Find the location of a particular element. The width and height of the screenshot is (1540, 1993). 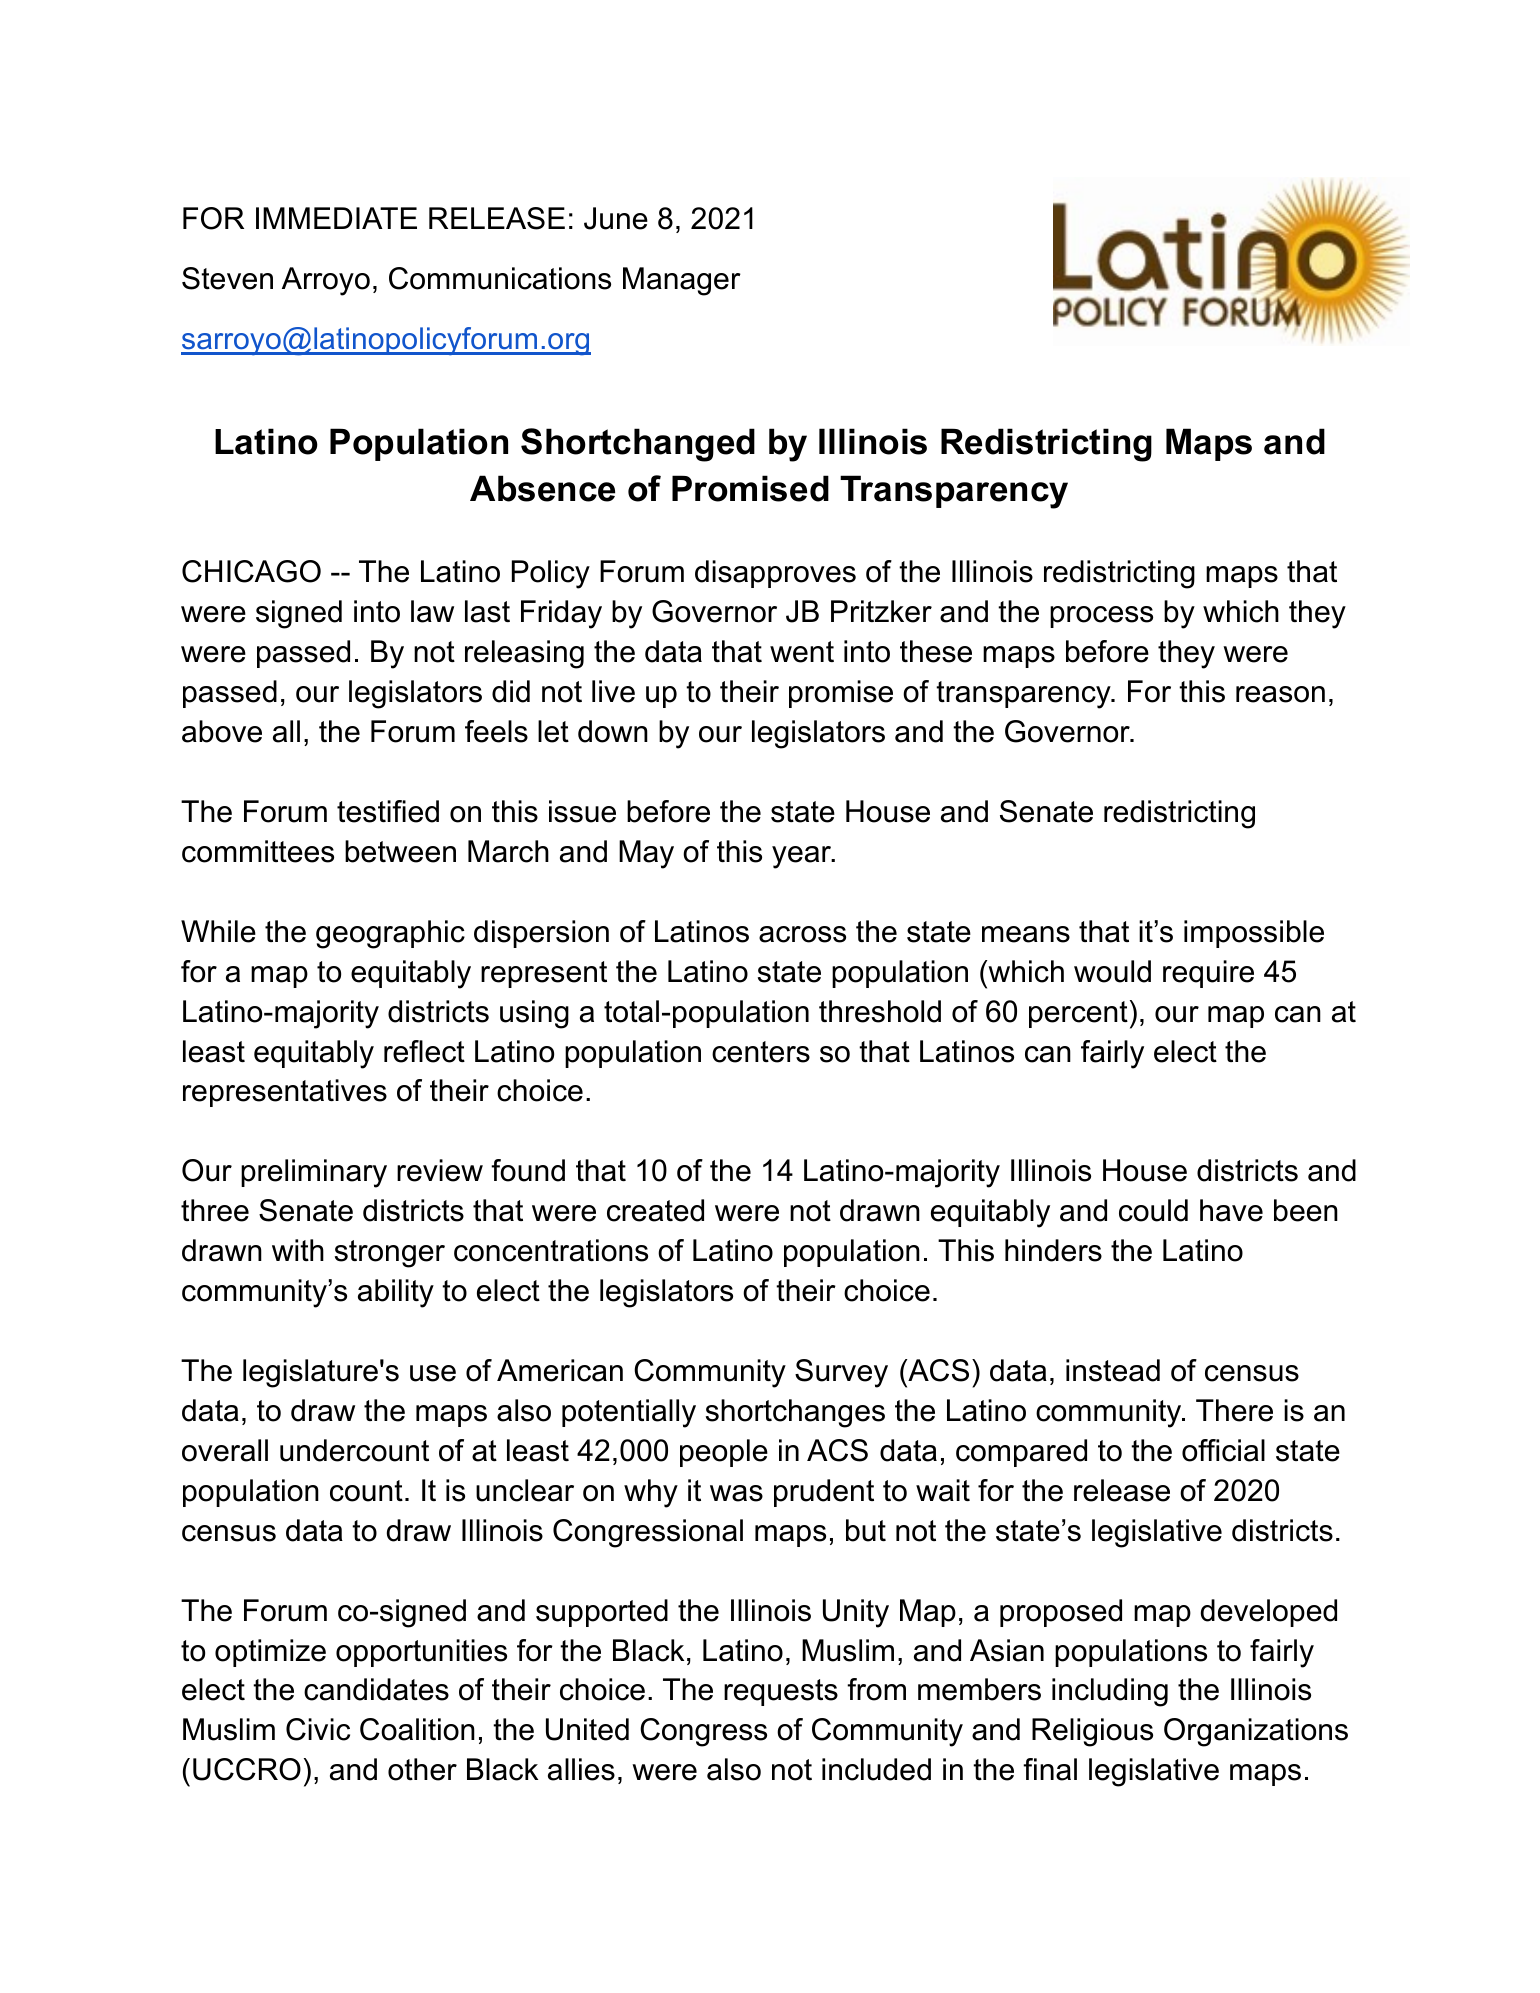

IMMEDIATE is located at coordinates (336, 218).
